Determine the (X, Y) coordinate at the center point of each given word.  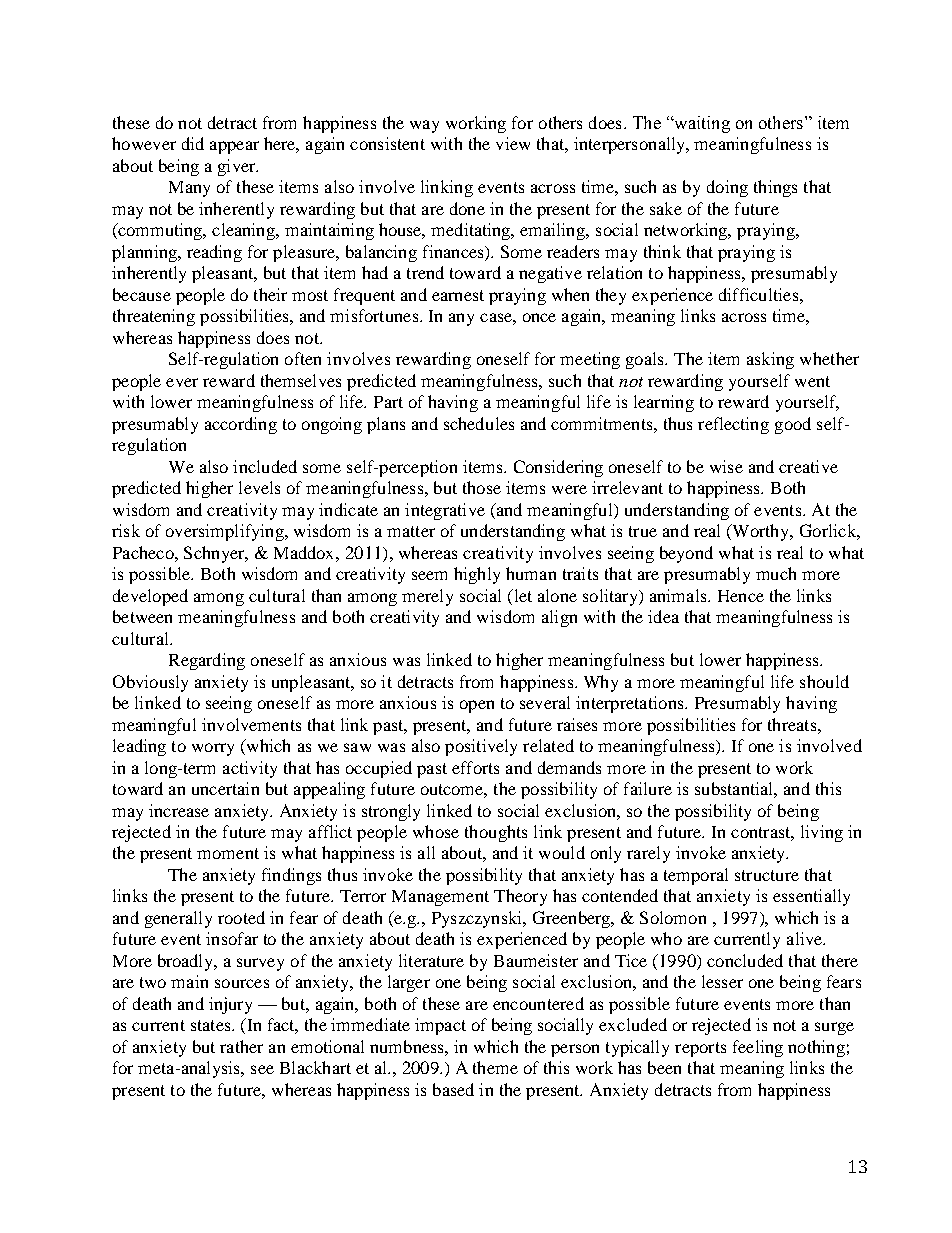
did (193, 143)
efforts (475, 767)
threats (793, 724)
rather (241, 1046)
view (513, 143)
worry (213, 749)
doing (727, 188)
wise (726, 466)
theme (495, 1067)
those (482, 487)
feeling (758, 1048)
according (241, 425)
